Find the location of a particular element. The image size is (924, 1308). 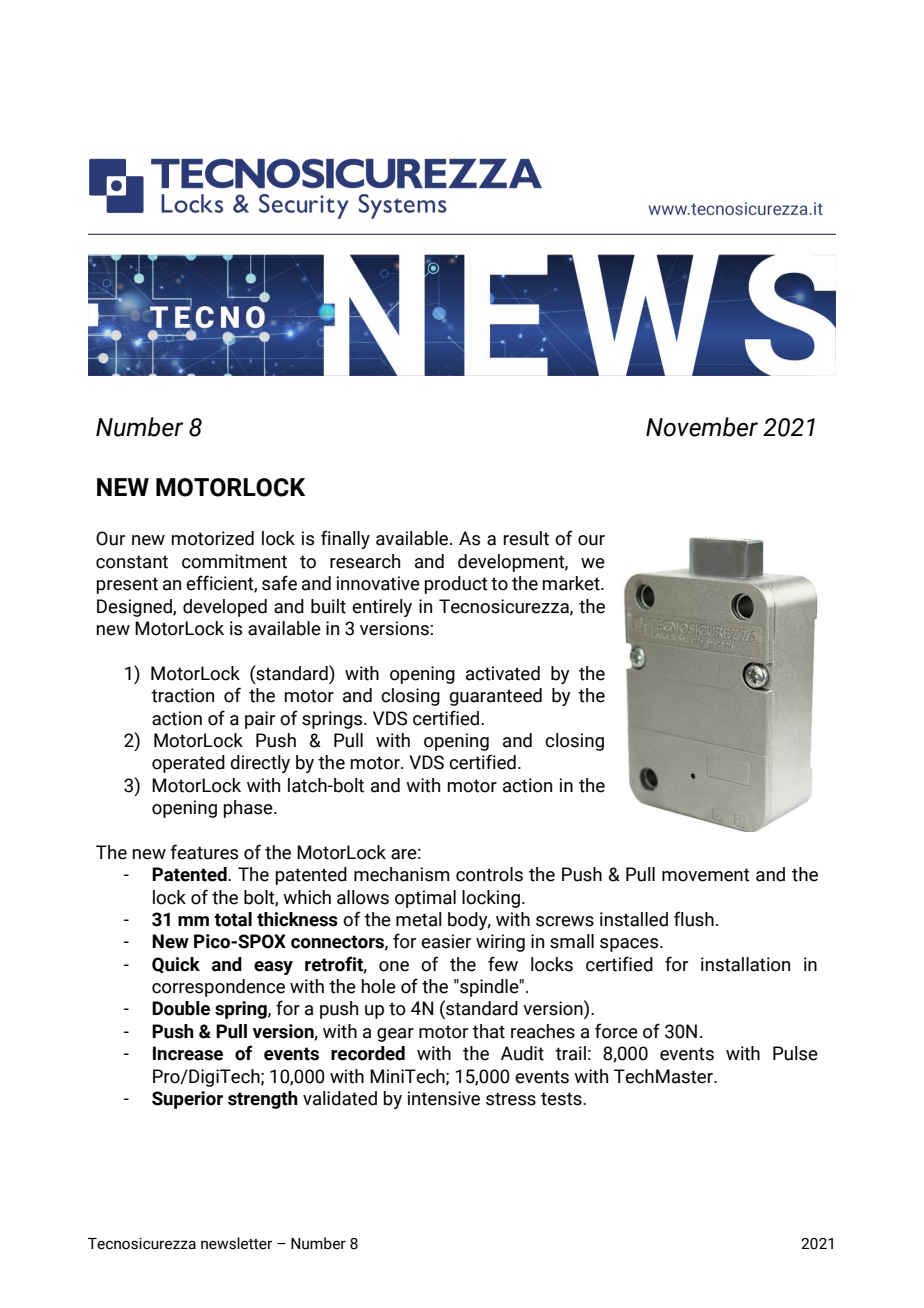

intensive is located at coordinates (444, 1098).
